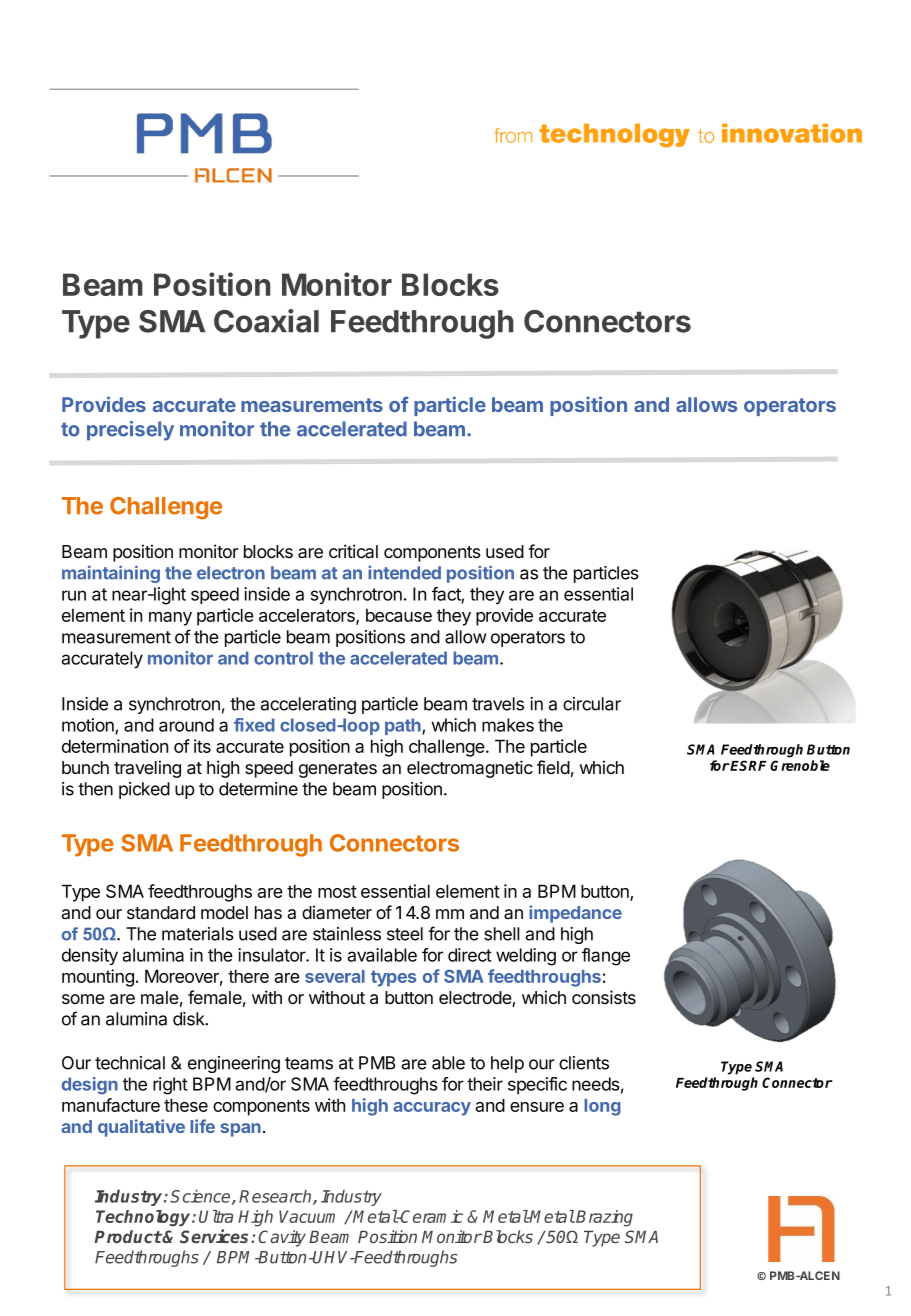 Image resolution: width=911 pixels, height=1316 pixels. What do you see at coordinates (282, 1238) in the screenshot?
I see `Cavity` at bounding box center [282, 1238].
